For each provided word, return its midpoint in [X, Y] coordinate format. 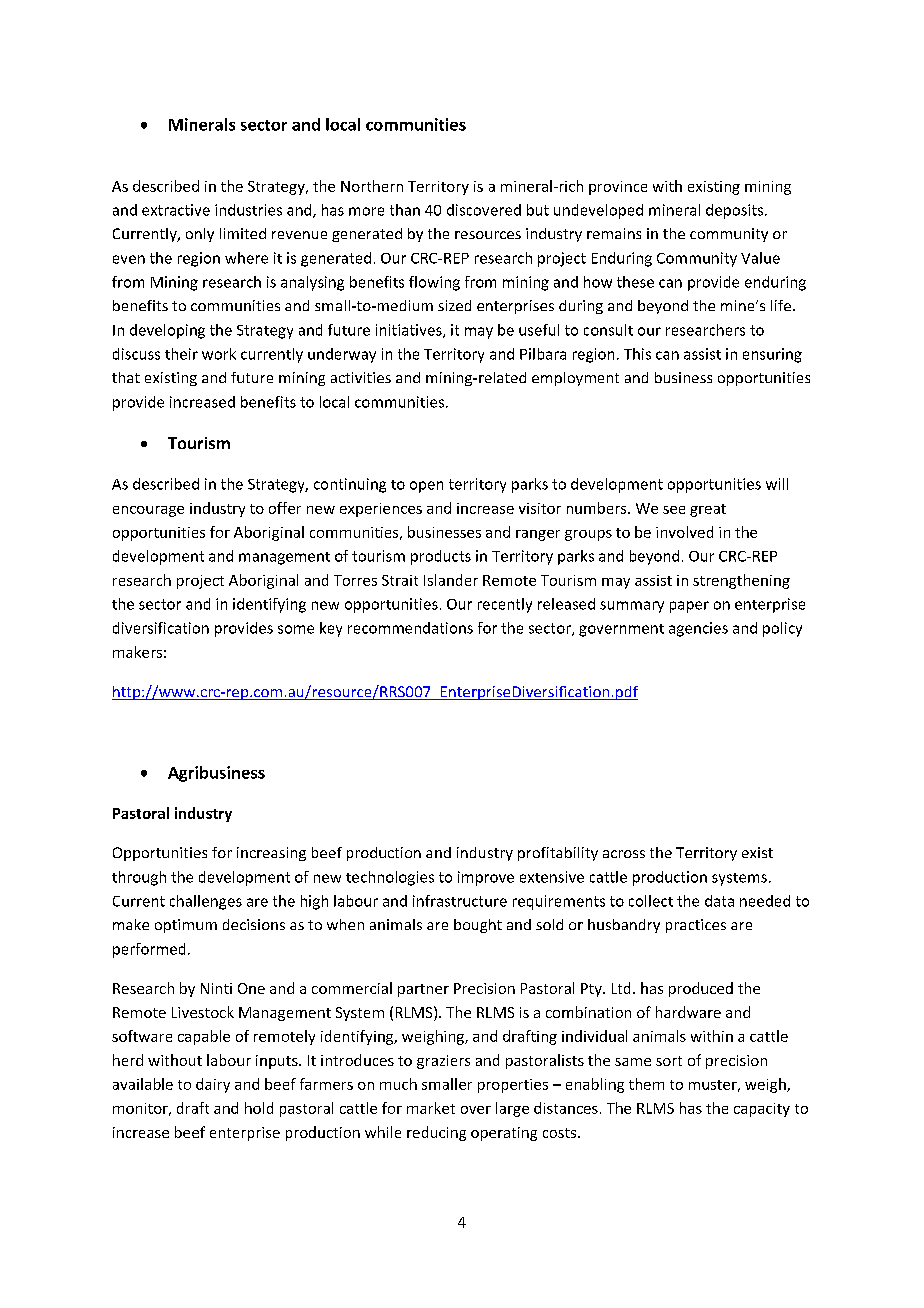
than [405, 210]
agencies [698, 629]
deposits [736, 211]
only [200, 235]
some [296, 629]
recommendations [410, 628]
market [431, 1108]
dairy [213, 1085]
